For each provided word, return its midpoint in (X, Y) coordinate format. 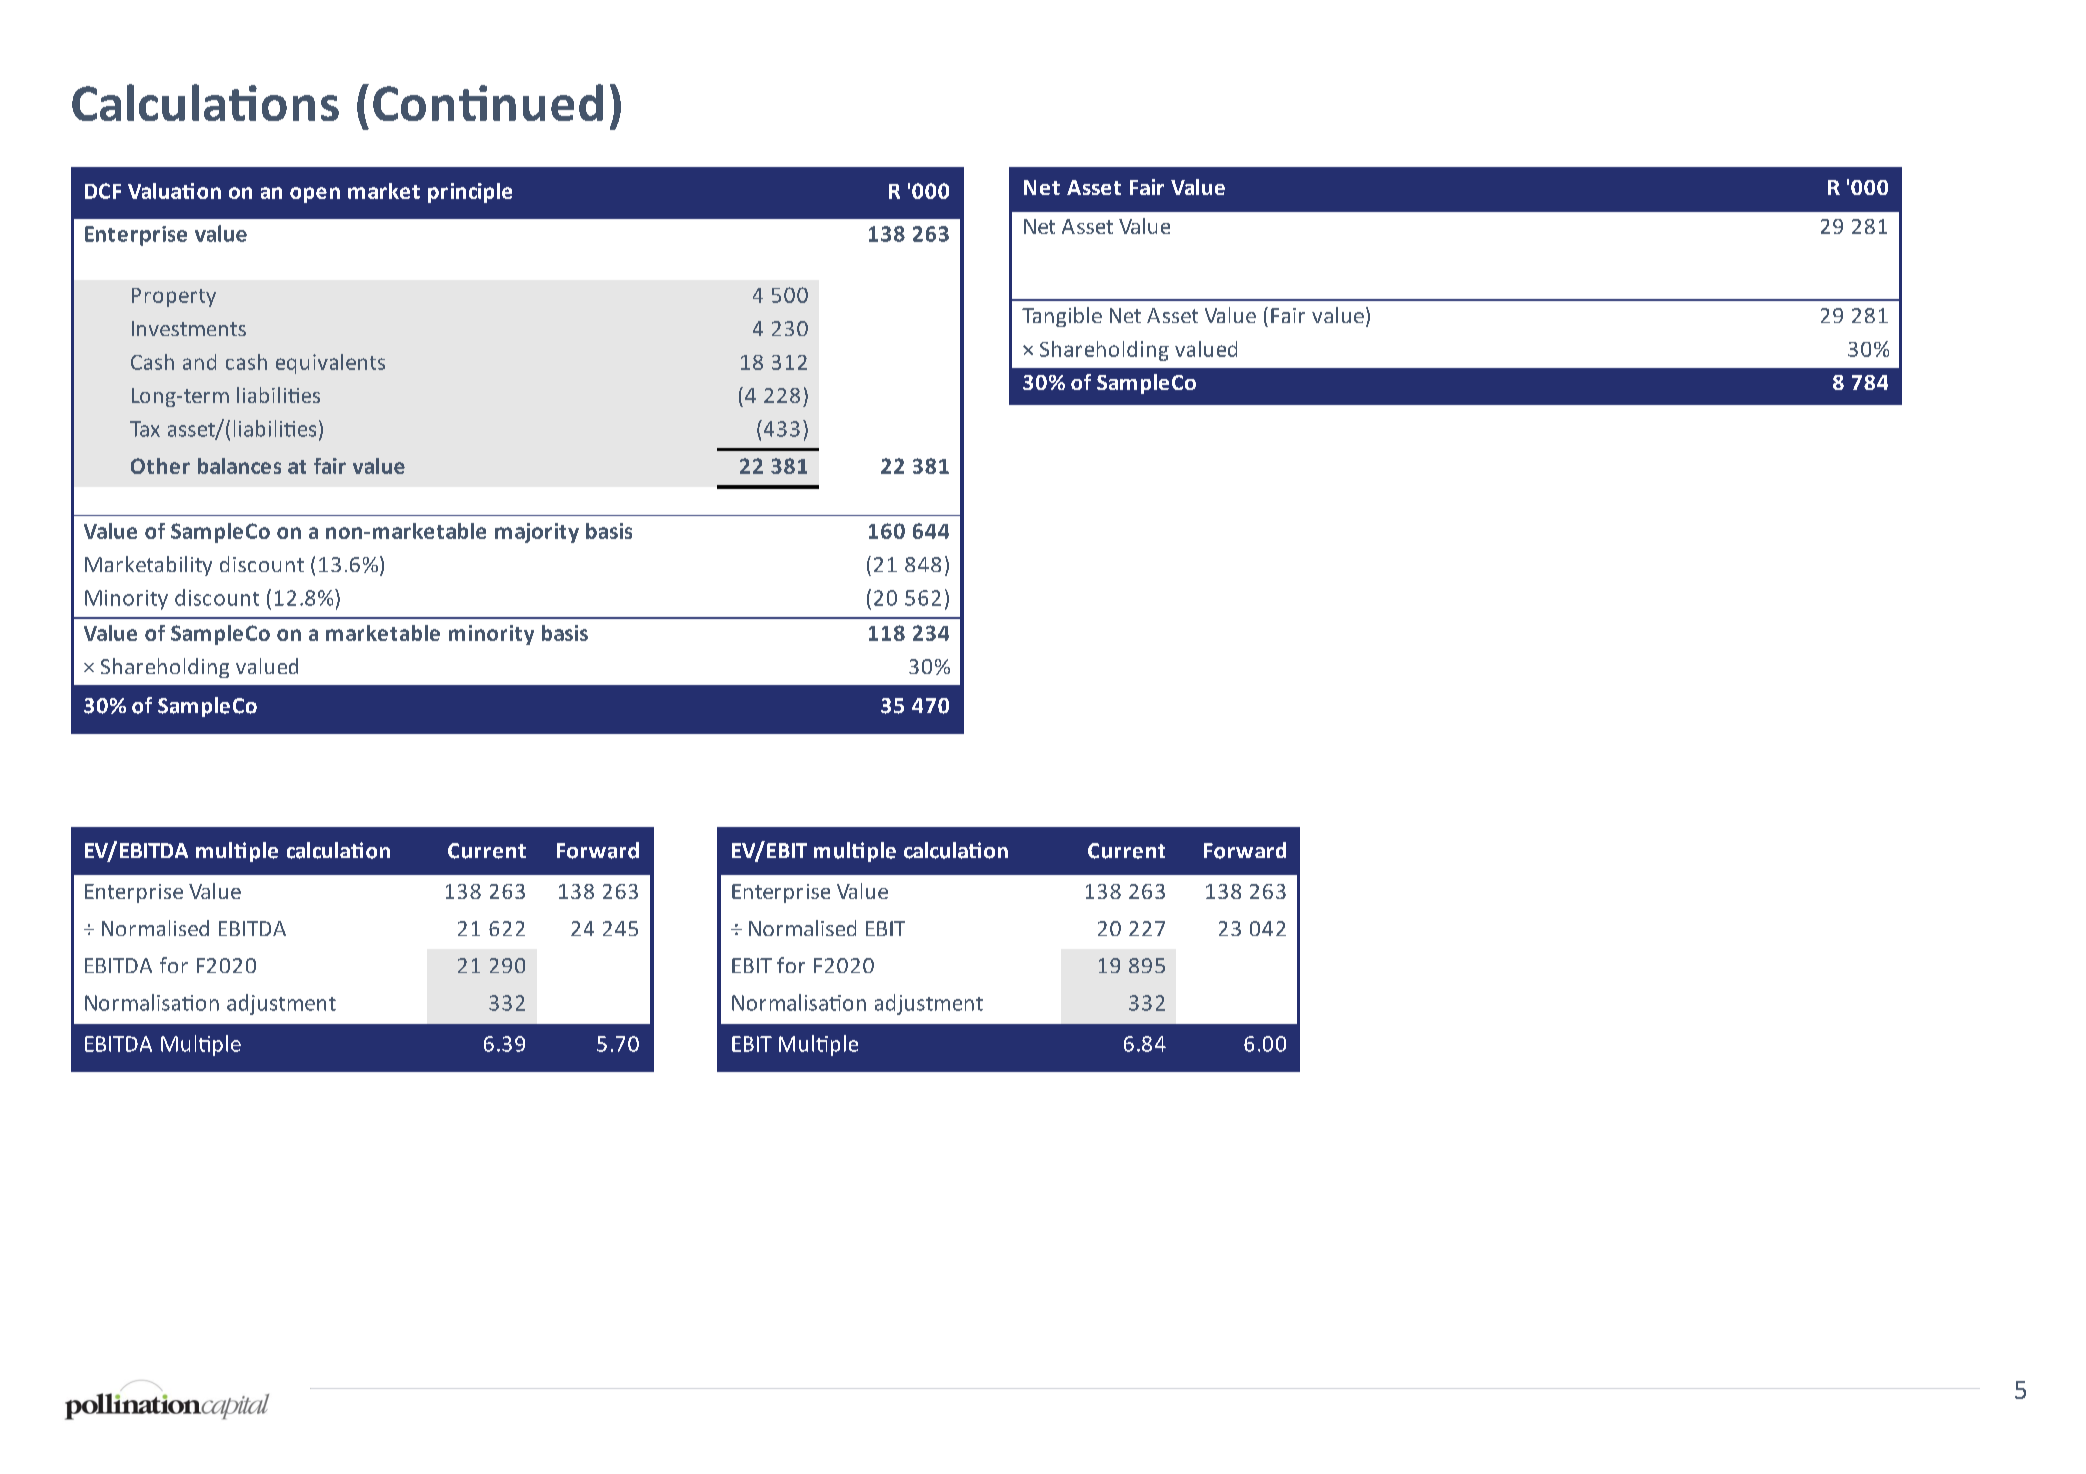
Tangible (1062, 317)
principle (470, 193)
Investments (189, 328)
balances (239, 466)
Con (413, 103)
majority (537, 533)
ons (300, 108)
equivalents (330, 364)
